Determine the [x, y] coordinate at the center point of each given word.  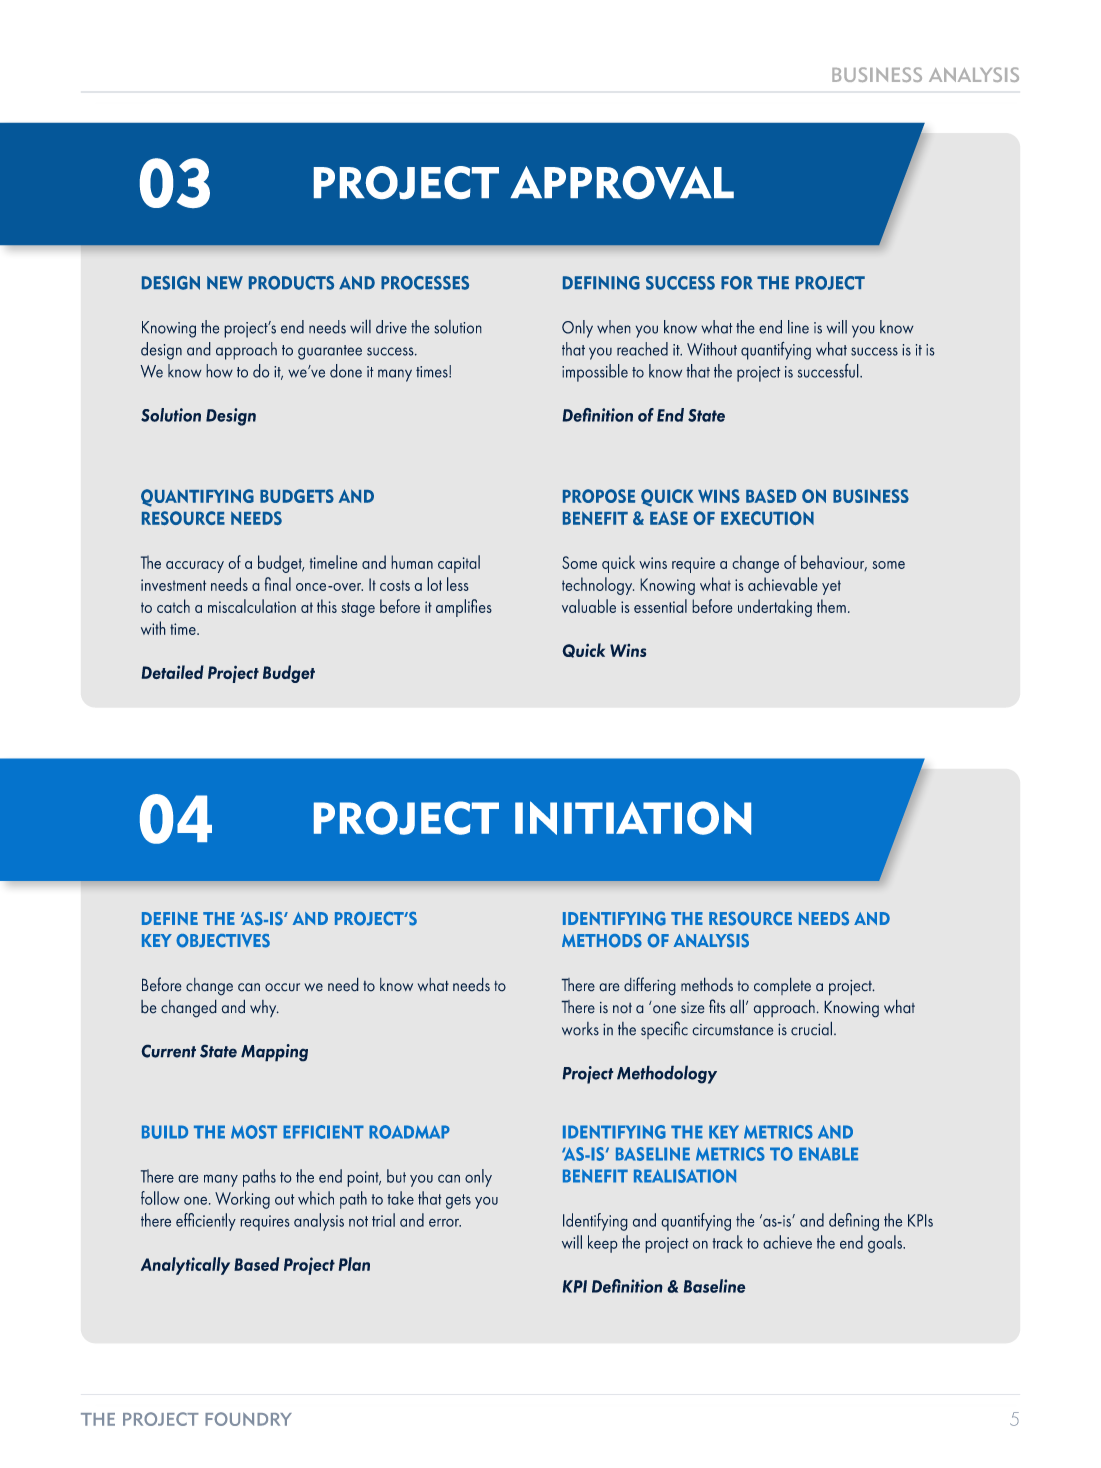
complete [782, 986]
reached [642, 349]
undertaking [775, 608]
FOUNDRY [248, 1419]
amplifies [464, 608]
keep [603, 1244]
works [580, 1029]
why [264, 1009]
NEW [225, 283]
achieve [787, 1242]
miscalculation [252, 606]
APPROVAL [622, 182]
